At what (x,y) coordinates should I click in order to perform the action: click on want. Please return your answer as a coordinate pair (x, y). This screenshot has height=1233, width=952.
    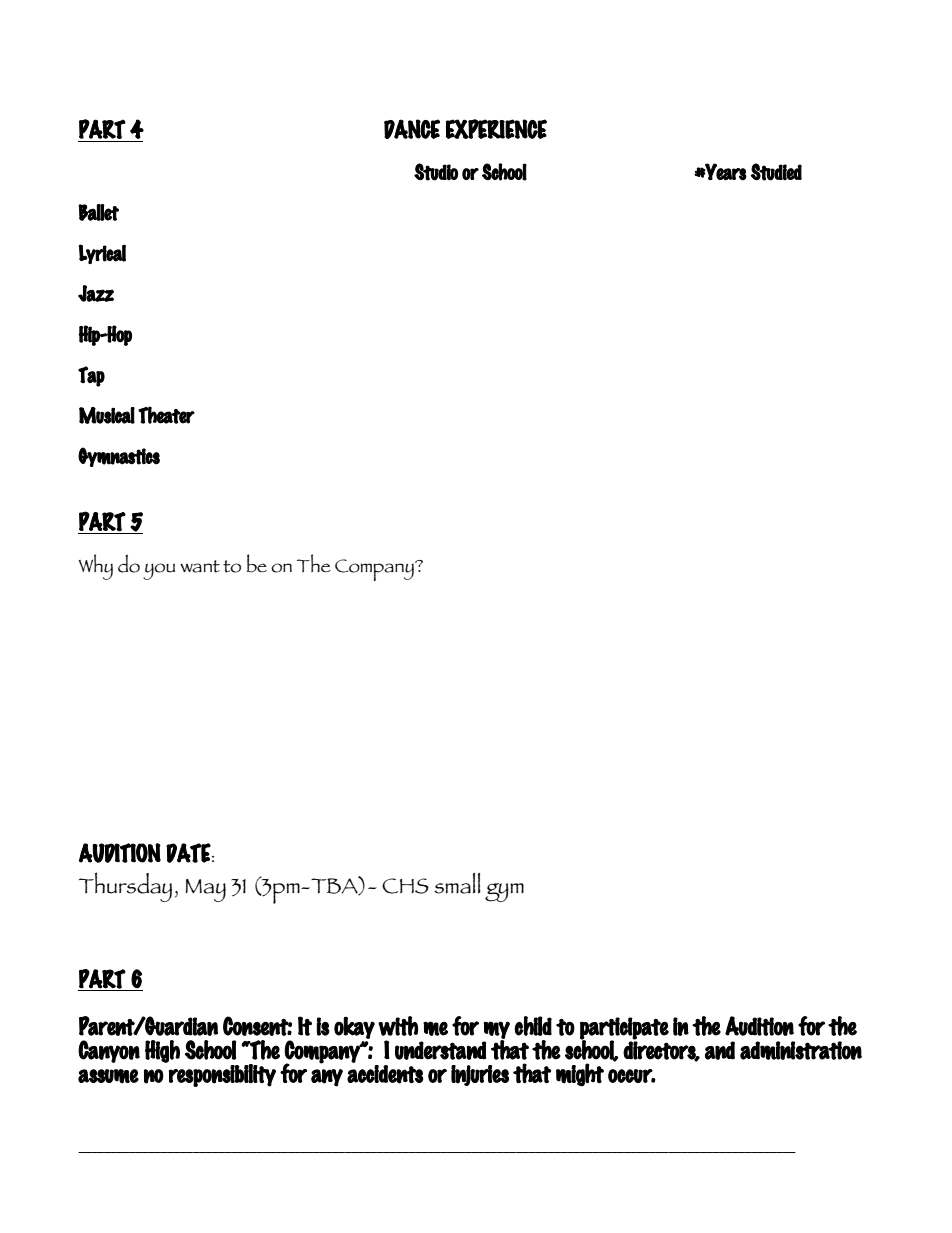
    Looking at the image, I should click on (200, 566).
